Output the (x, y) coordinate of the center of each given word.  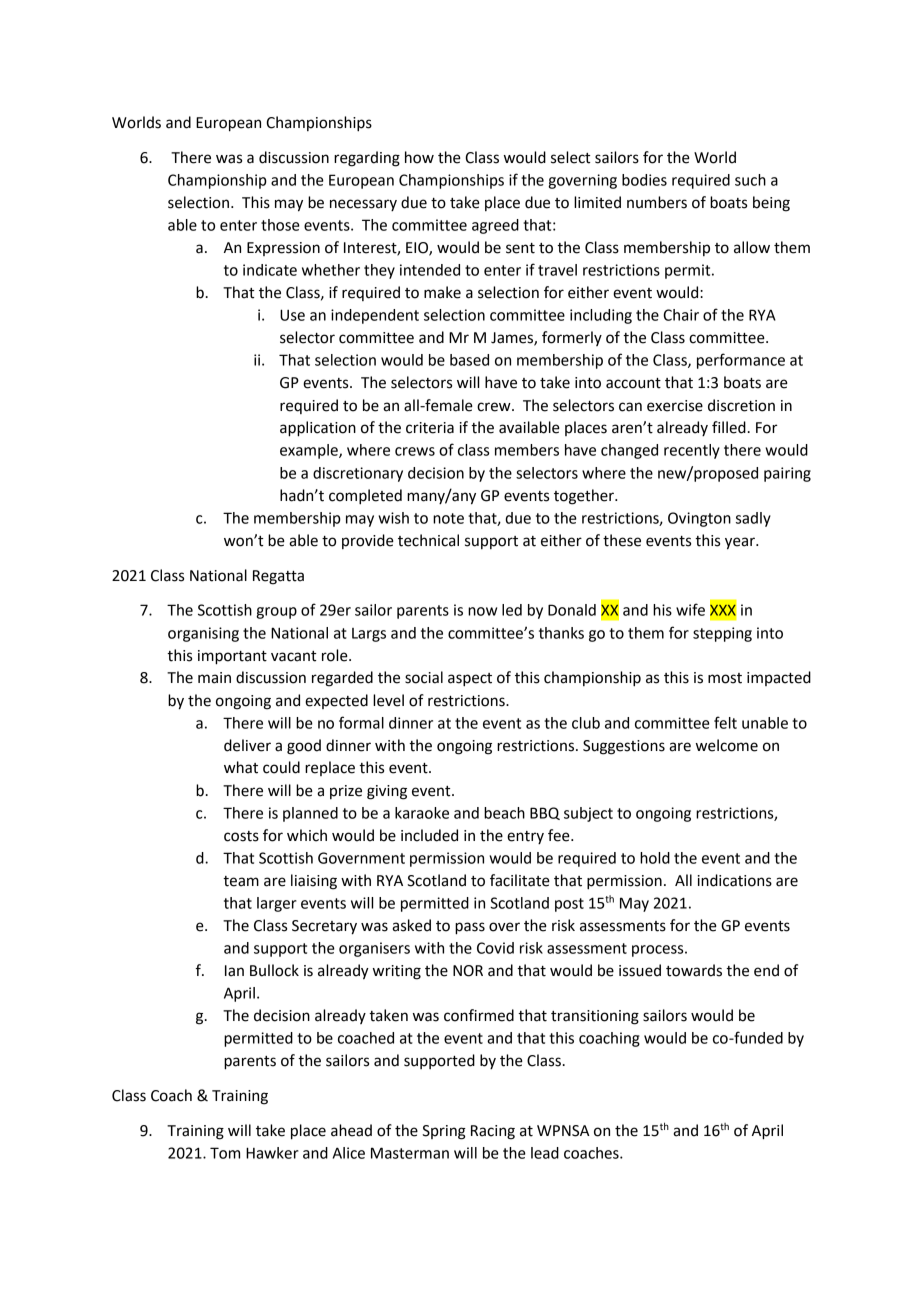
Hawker (272, 1153)
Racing (493, 1132)
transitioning (595, 1017)
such (750, 180)
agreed (495, 226)
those (280, 225)
